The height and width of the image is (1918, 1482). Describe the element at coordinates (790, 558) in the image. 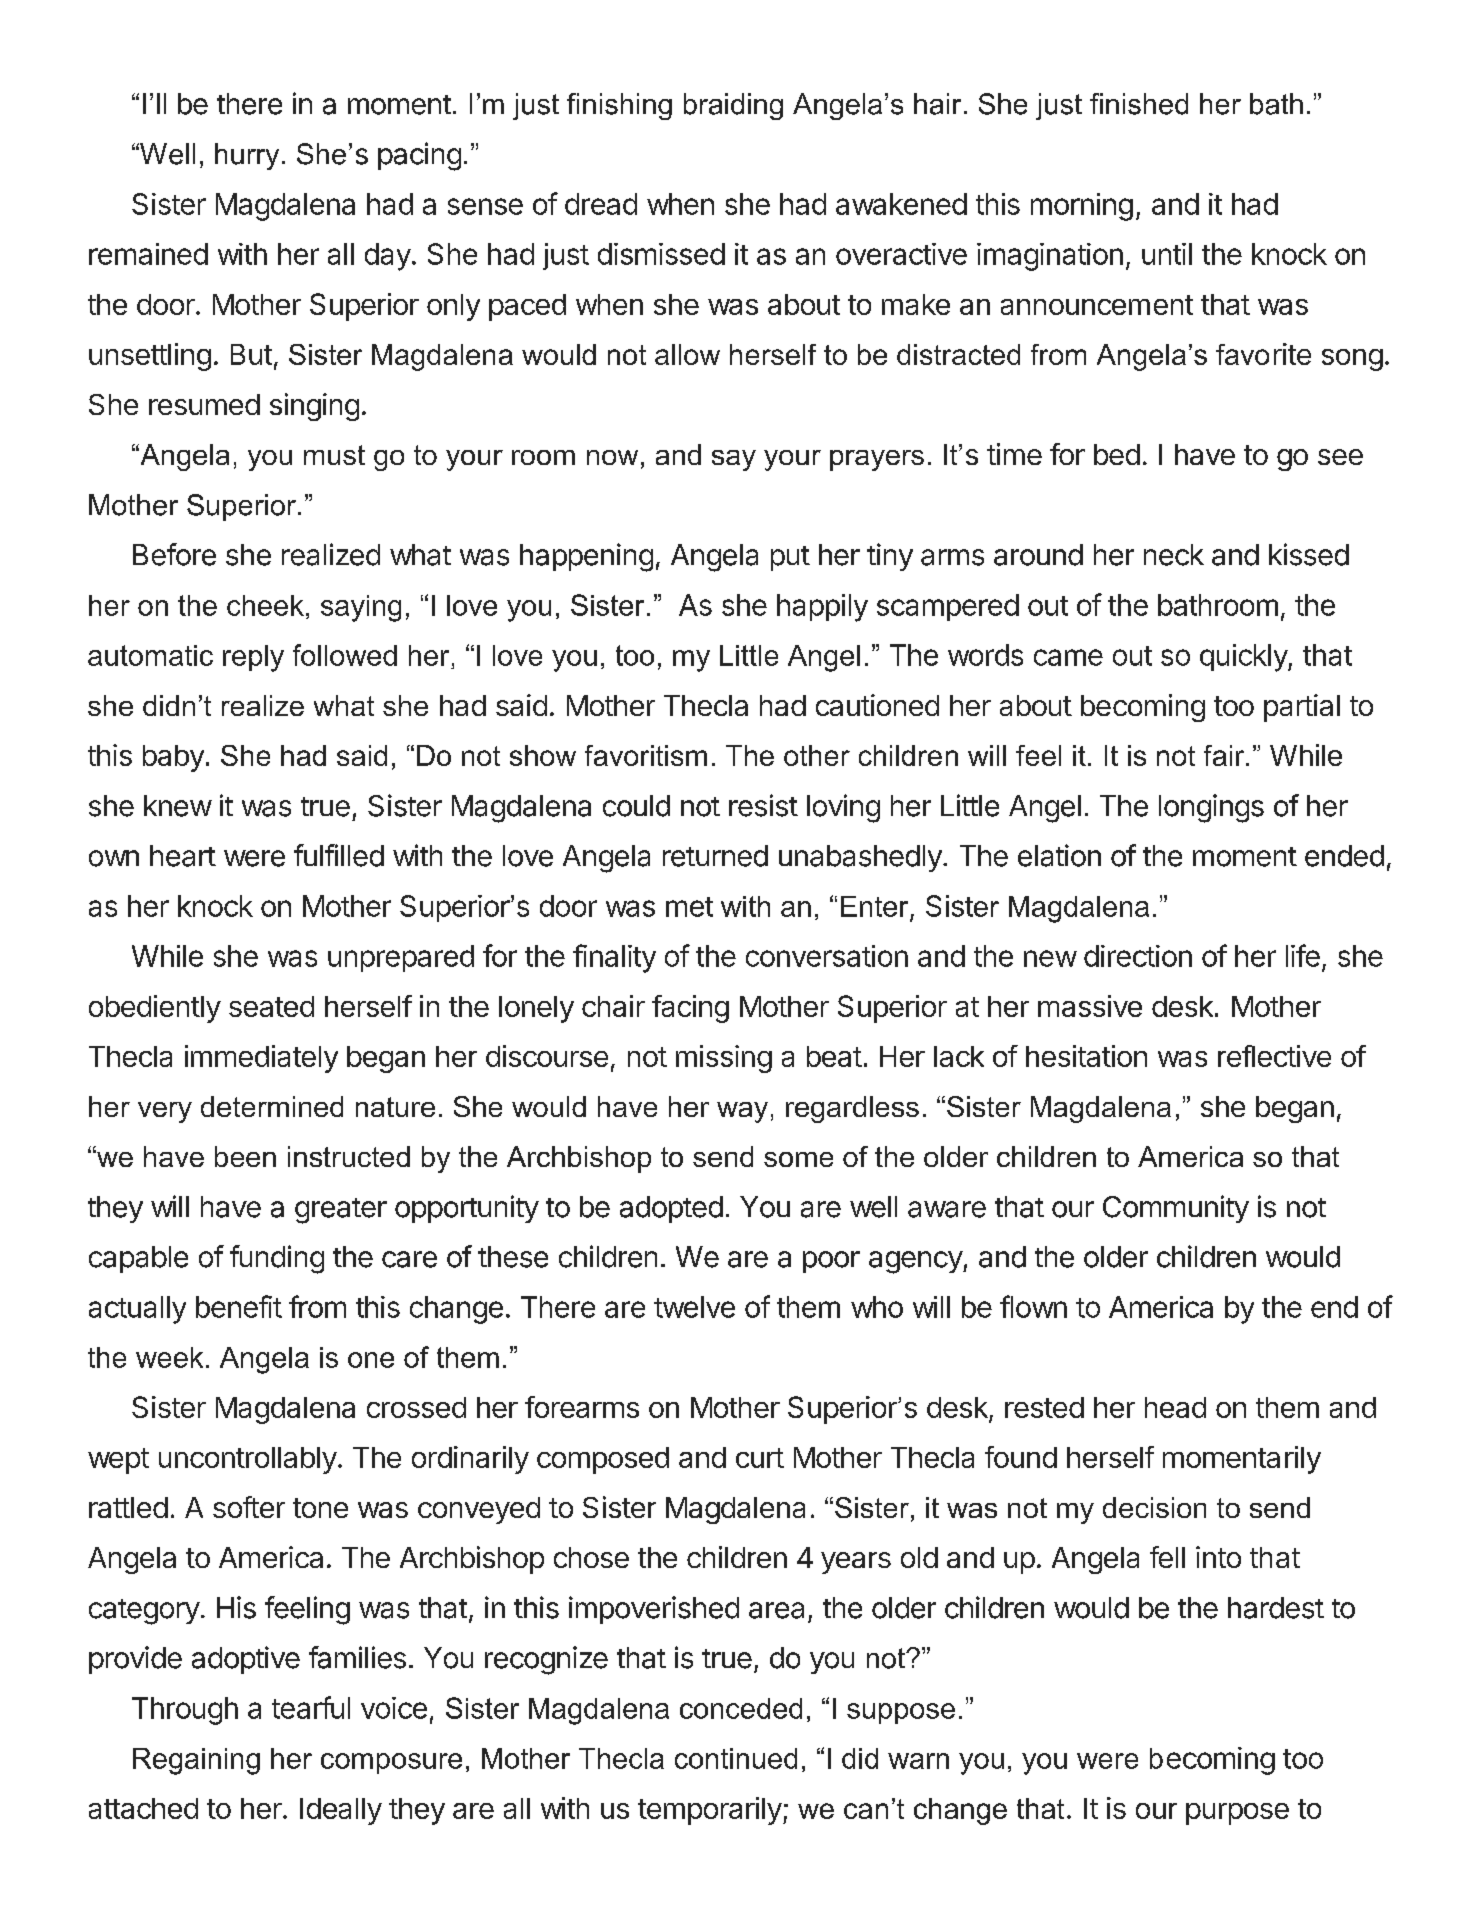

I see `put` at that location.
